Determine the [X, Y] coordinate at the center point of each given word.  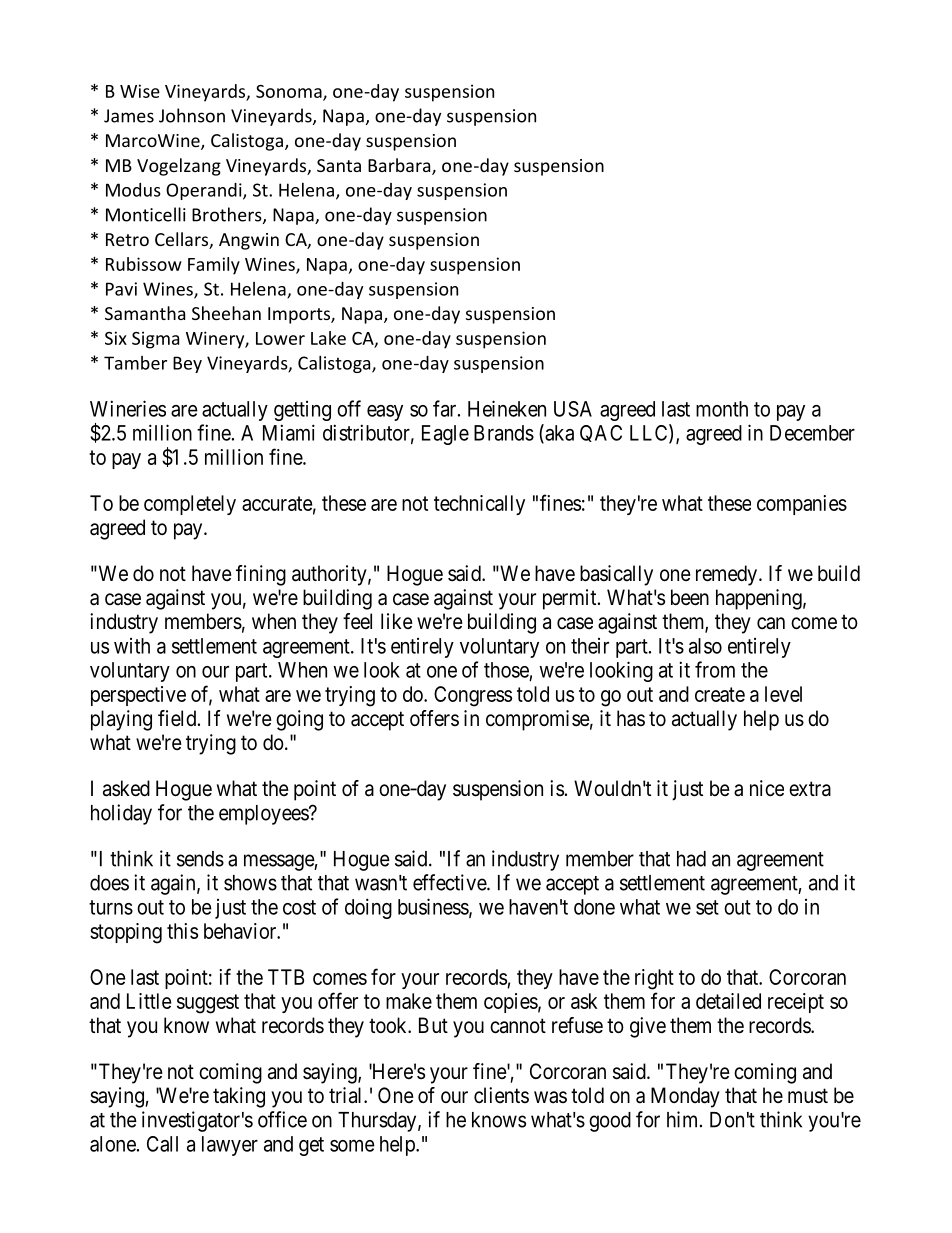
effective [450, 882]
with [132, 646]
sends [200, 859]
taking [239, 1097]
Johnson [192, 115]
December [812, 433]
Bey [187, 364]
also [705, 646]
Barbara [400, 166]
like [397, 621]
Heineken [507, 408]
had [691, 859]
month [722, 409]
